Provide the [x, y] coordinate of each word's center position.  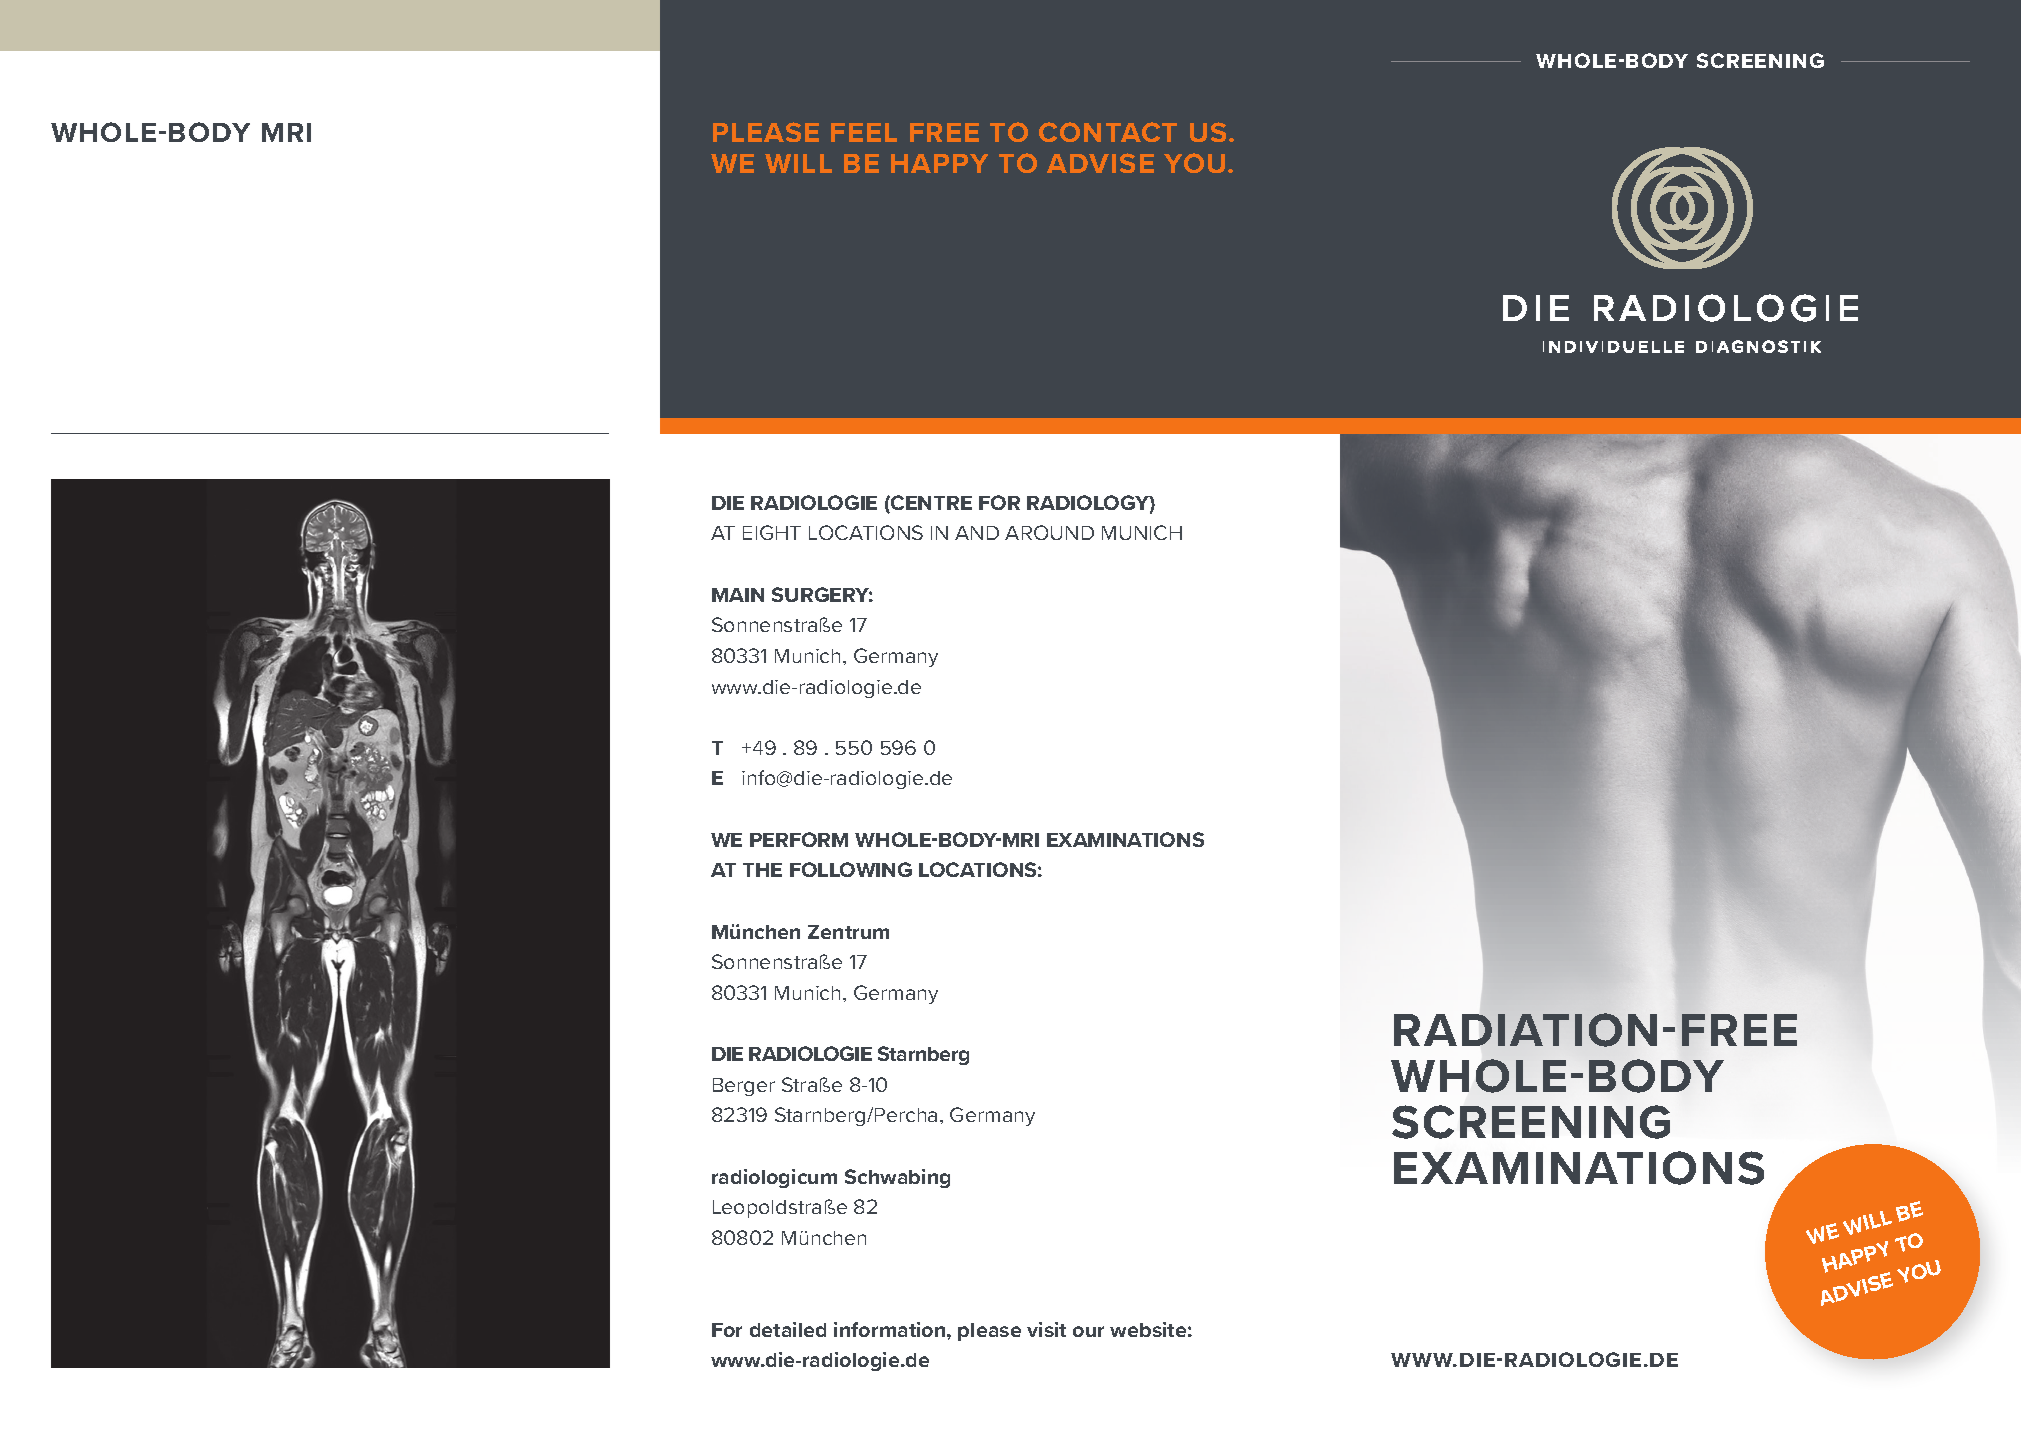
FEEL [864, 132]
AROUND [1049, 532]
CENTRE [930, 504]
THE [762, 870]
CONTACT [1108, 132]
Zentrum [848, 932]
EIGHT [772, 532]
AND [977, 533]
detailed [788, 1329]
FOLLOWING [851, 869]
